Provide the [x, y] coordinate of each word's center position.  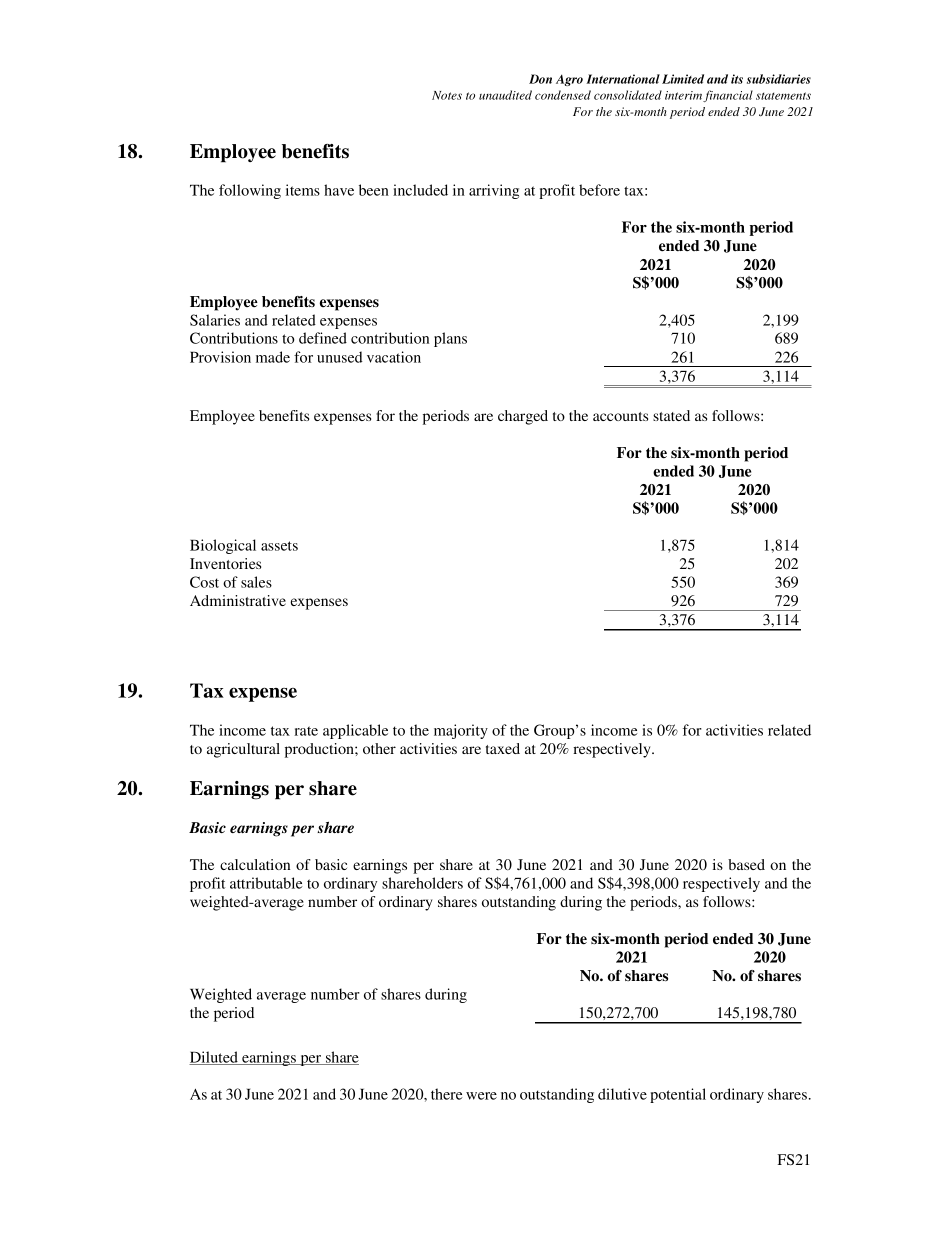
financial [728, 96]
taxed [503, 748]
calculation [255, 864]
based [746, 864]
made [273, 357]
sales [256, 582]
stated [671, 415]
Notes [447, 95]
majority [461, 731]
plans [450, 339]
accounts [620, 416]
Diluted [214, 1058]
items [303, 190]
